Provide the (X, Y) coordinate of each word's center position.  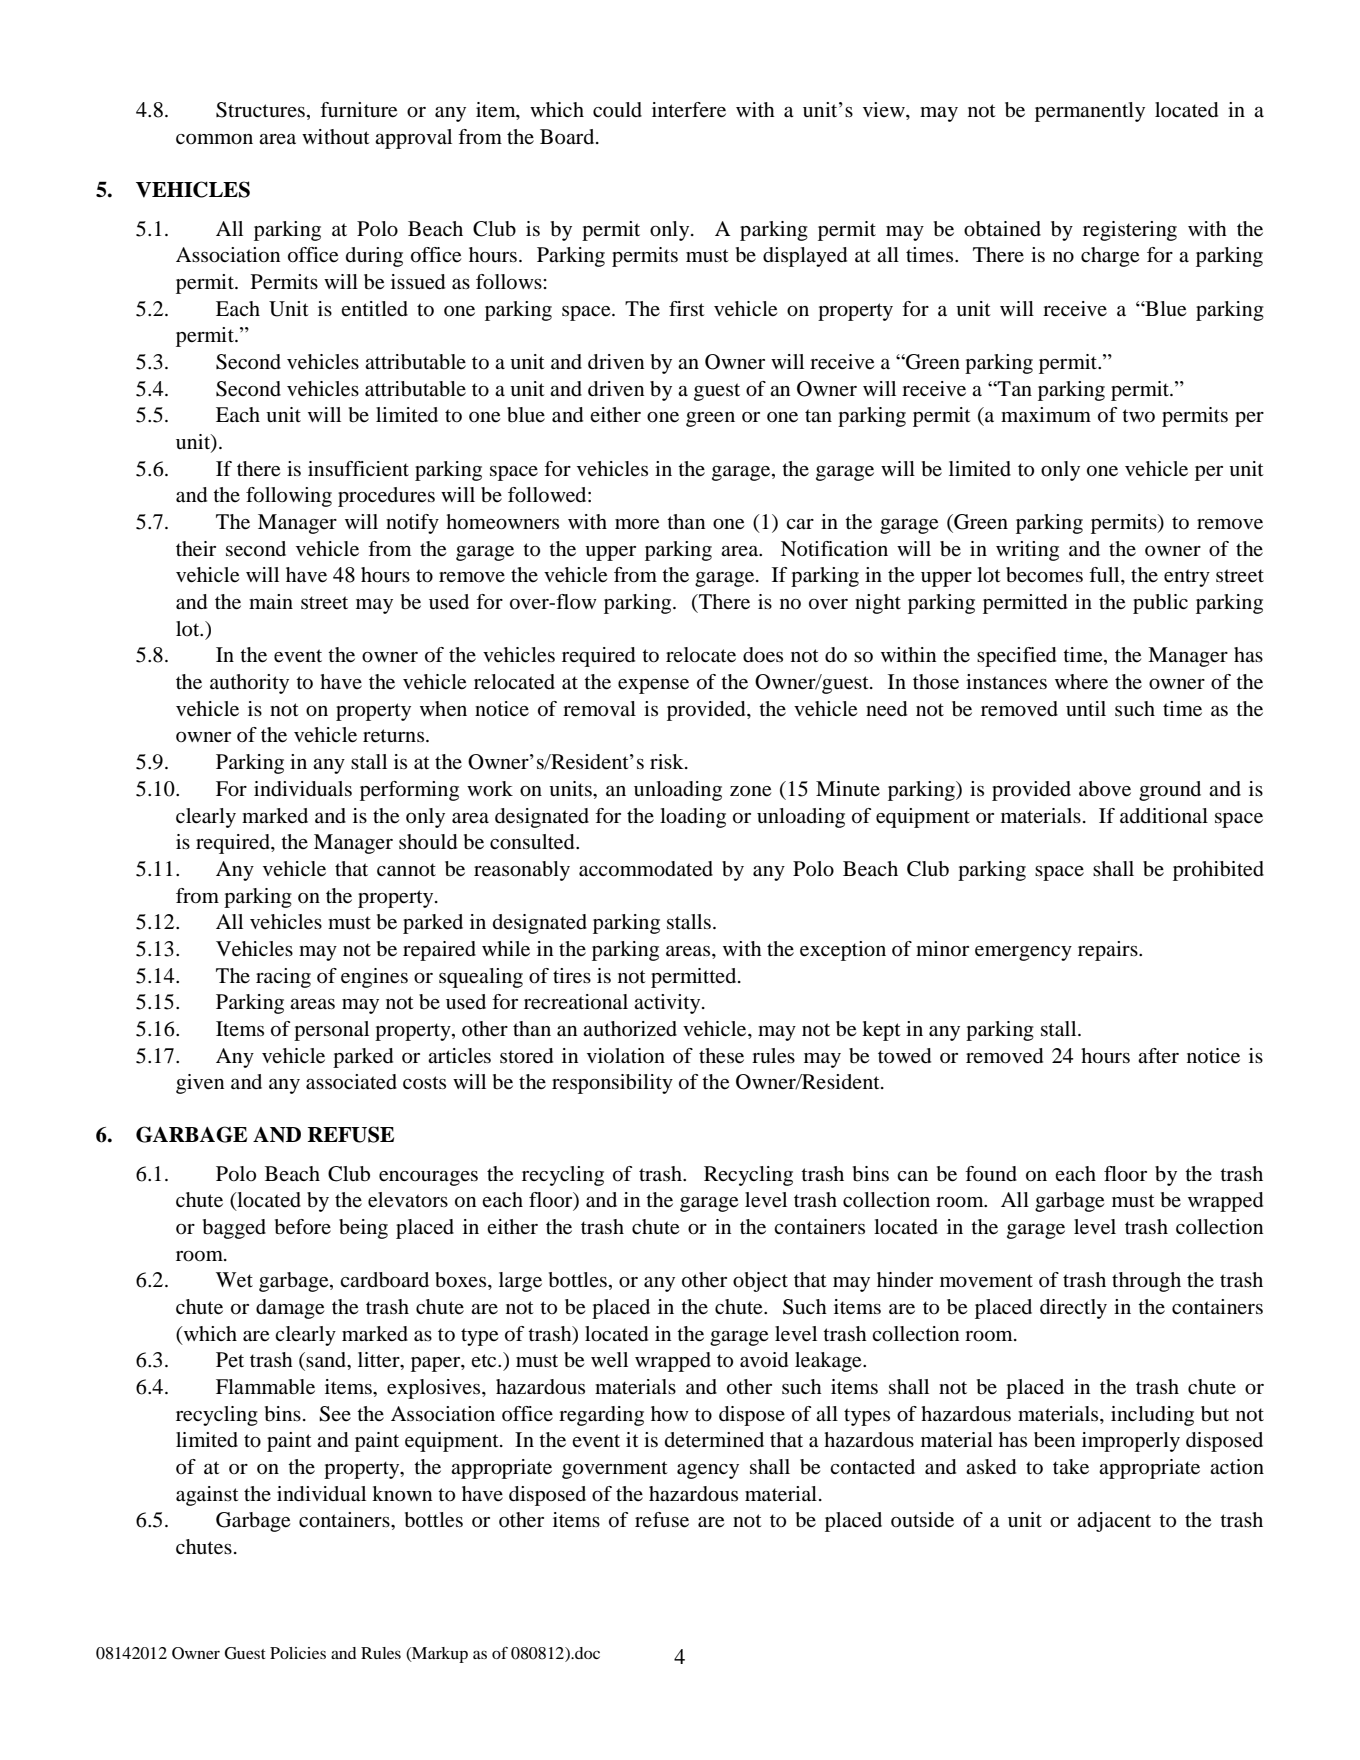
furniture (358, 110)
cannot (406, 870)
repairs (1109, 951)
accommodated (646, 869)
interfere (689, 110)
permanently (1090, 112)
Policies (298, 1653)
